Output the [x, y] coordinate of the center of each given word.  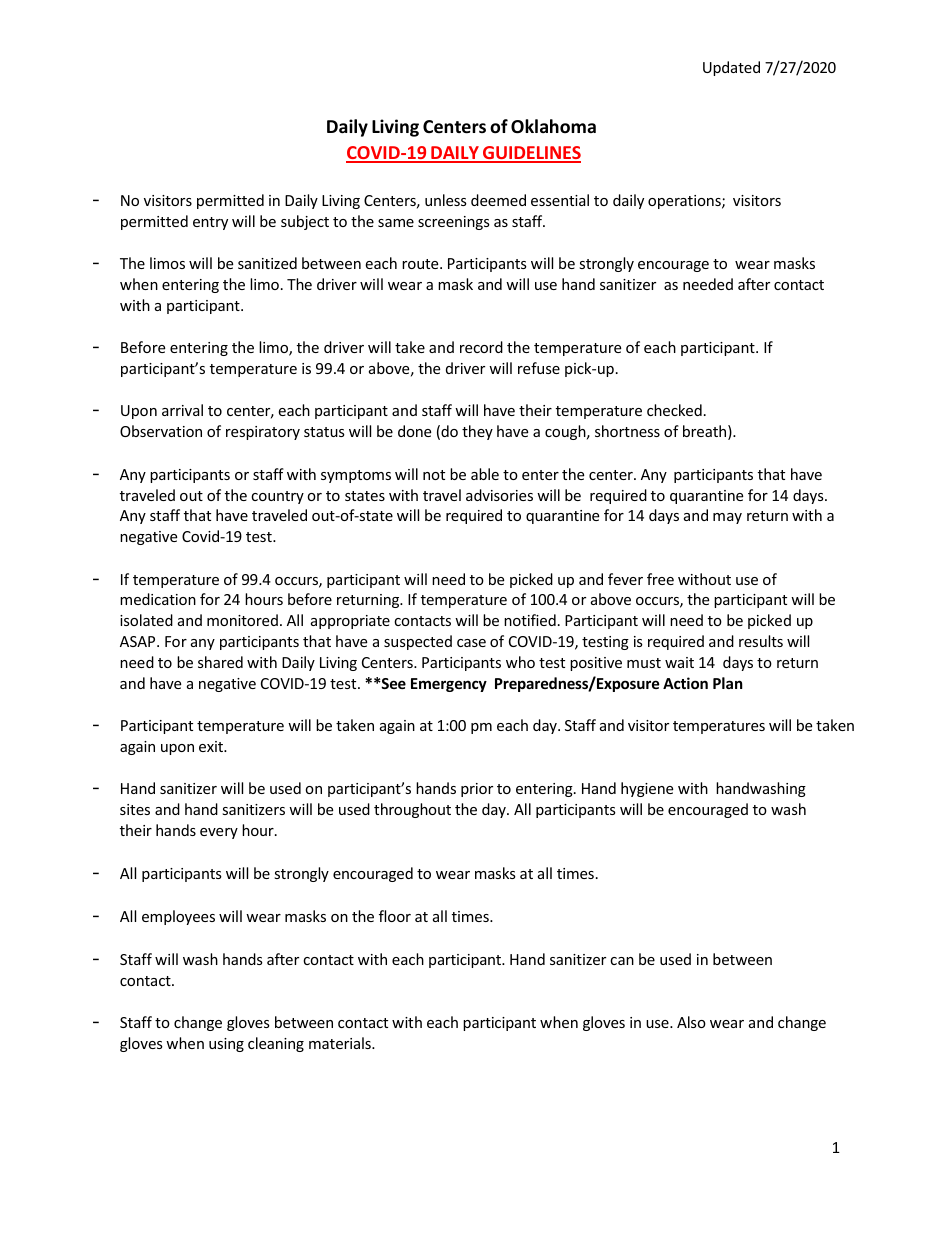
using [226, 1045]
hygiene [647, 789]
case [471, 643]
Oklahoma [553, 126]
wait [679, 662]
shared [220, 662]
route [421, 264]
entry [210, 223]
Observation [161, 431]
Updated [731, 68]
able [485, 474]
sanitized [267, 263]
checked [674, 410]
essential [560, 200]
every [219, 833]
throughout [412, 810]
